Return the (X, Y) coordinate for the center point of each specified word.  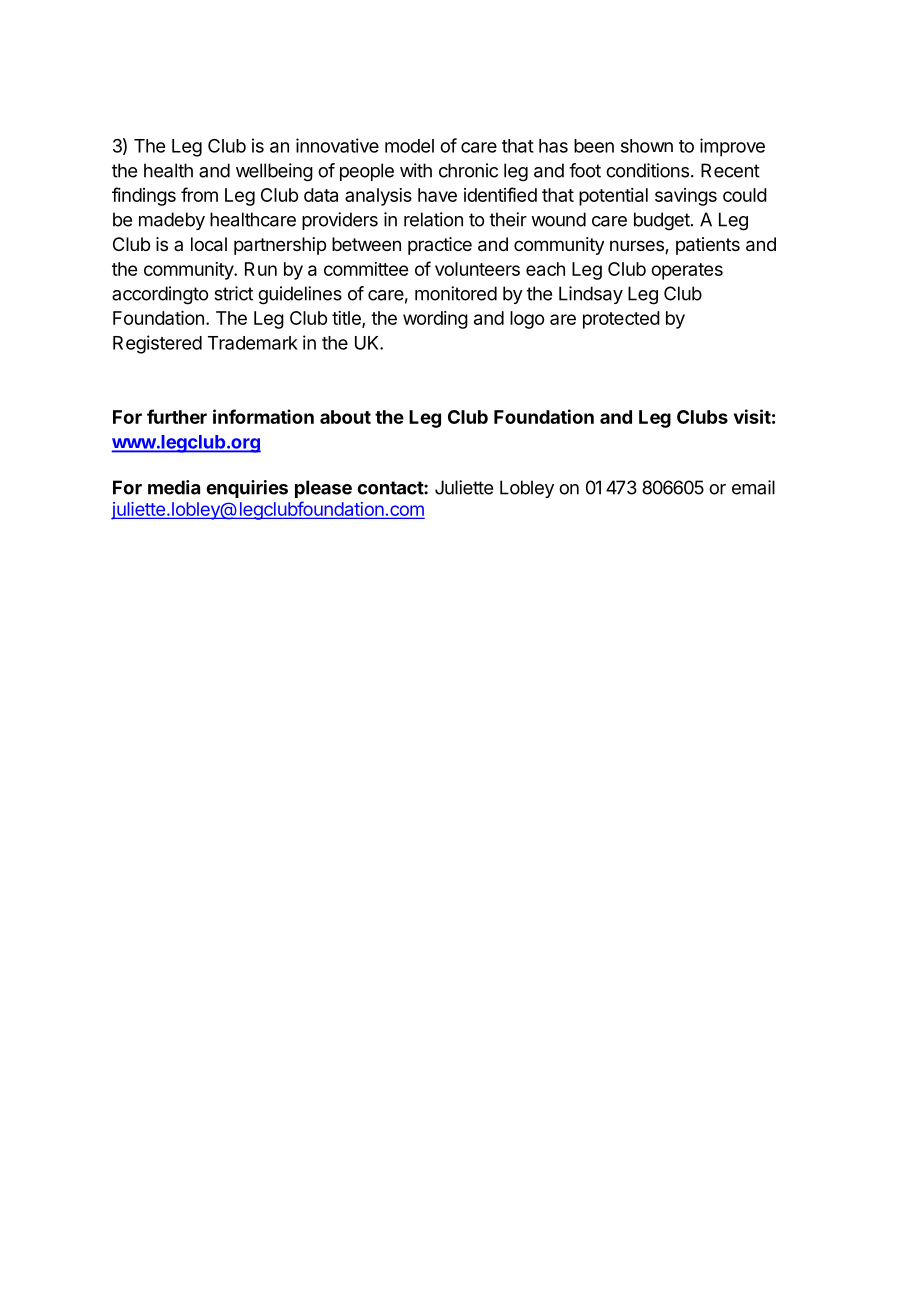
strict (233, 293)
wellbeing (274, 172)
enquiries (247, 489)
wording (435, 320)
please (323, 489)
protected (621, 320)
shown (647, 146)
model (409, 146)
